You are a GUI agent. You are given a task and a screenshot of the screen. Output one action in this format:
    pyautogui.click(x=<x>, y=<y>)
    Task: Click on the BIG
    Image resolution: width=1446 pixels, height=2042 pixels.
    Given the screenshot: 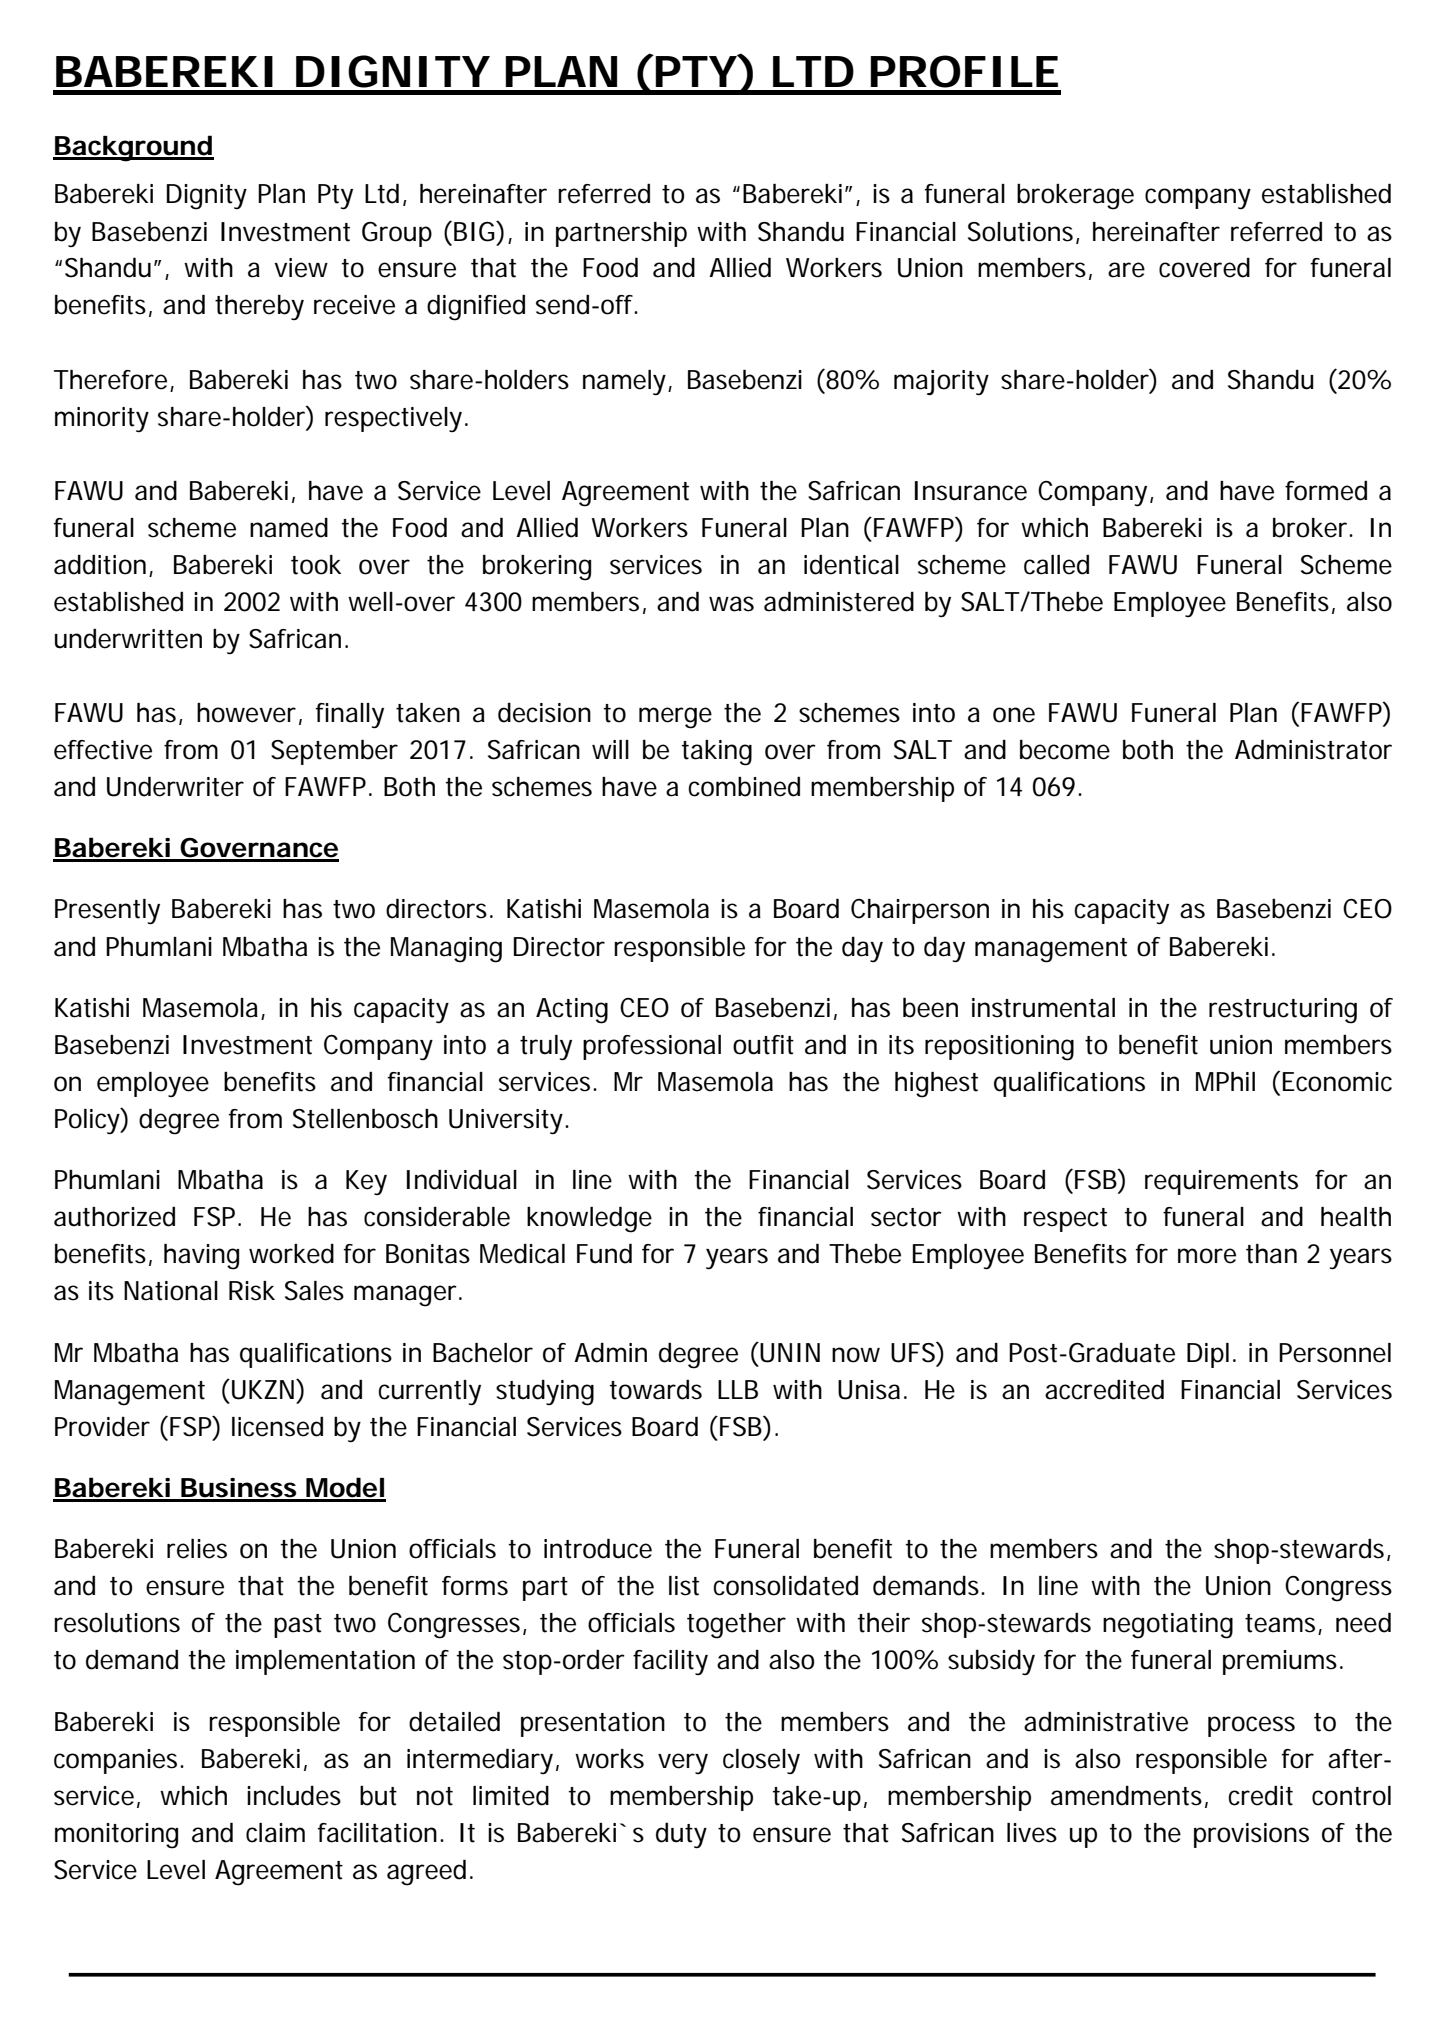 What is the action you would take?
    pyautogui.click(x=475, y=231)
